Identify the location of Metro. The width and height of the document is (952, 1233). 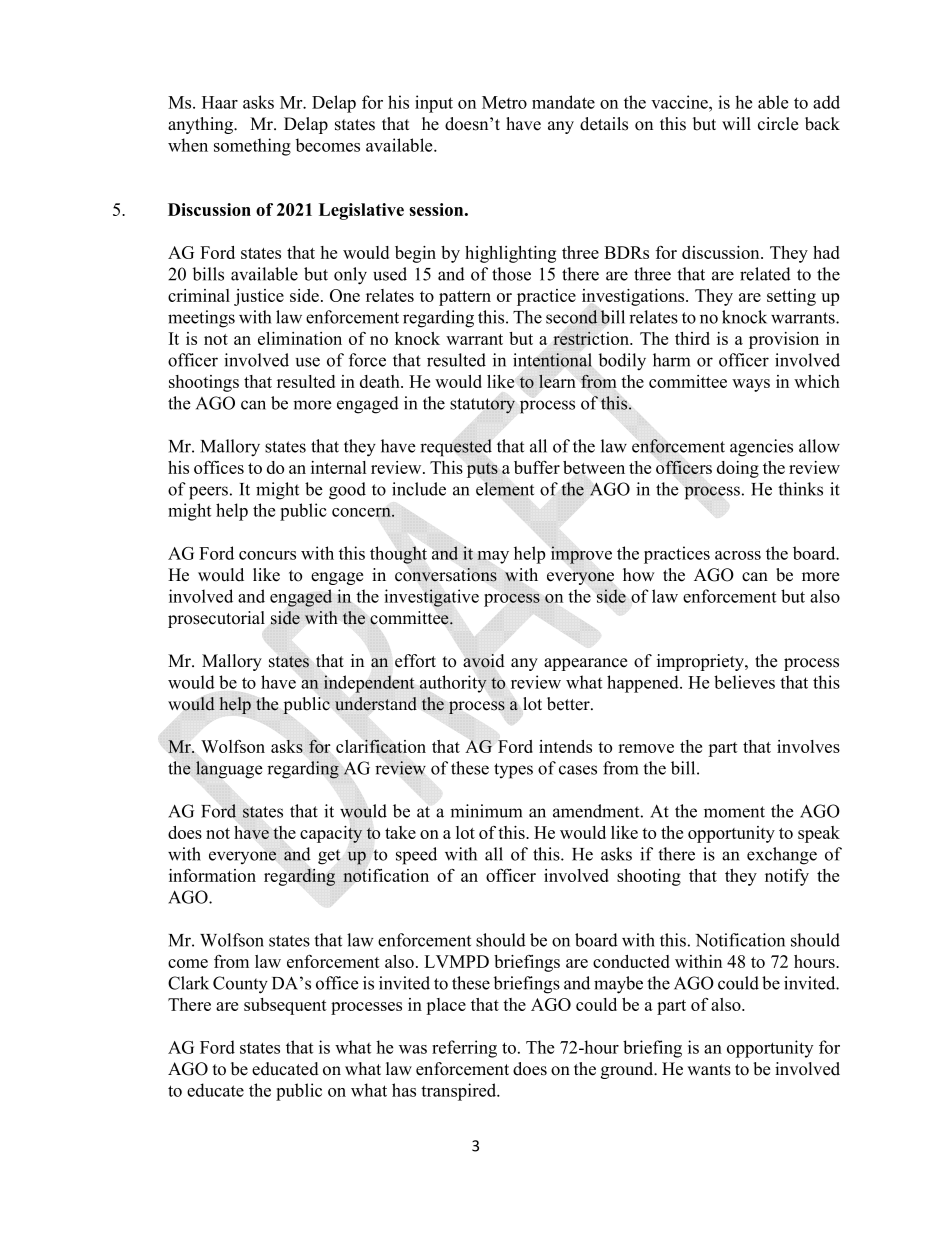
(504, 102).
